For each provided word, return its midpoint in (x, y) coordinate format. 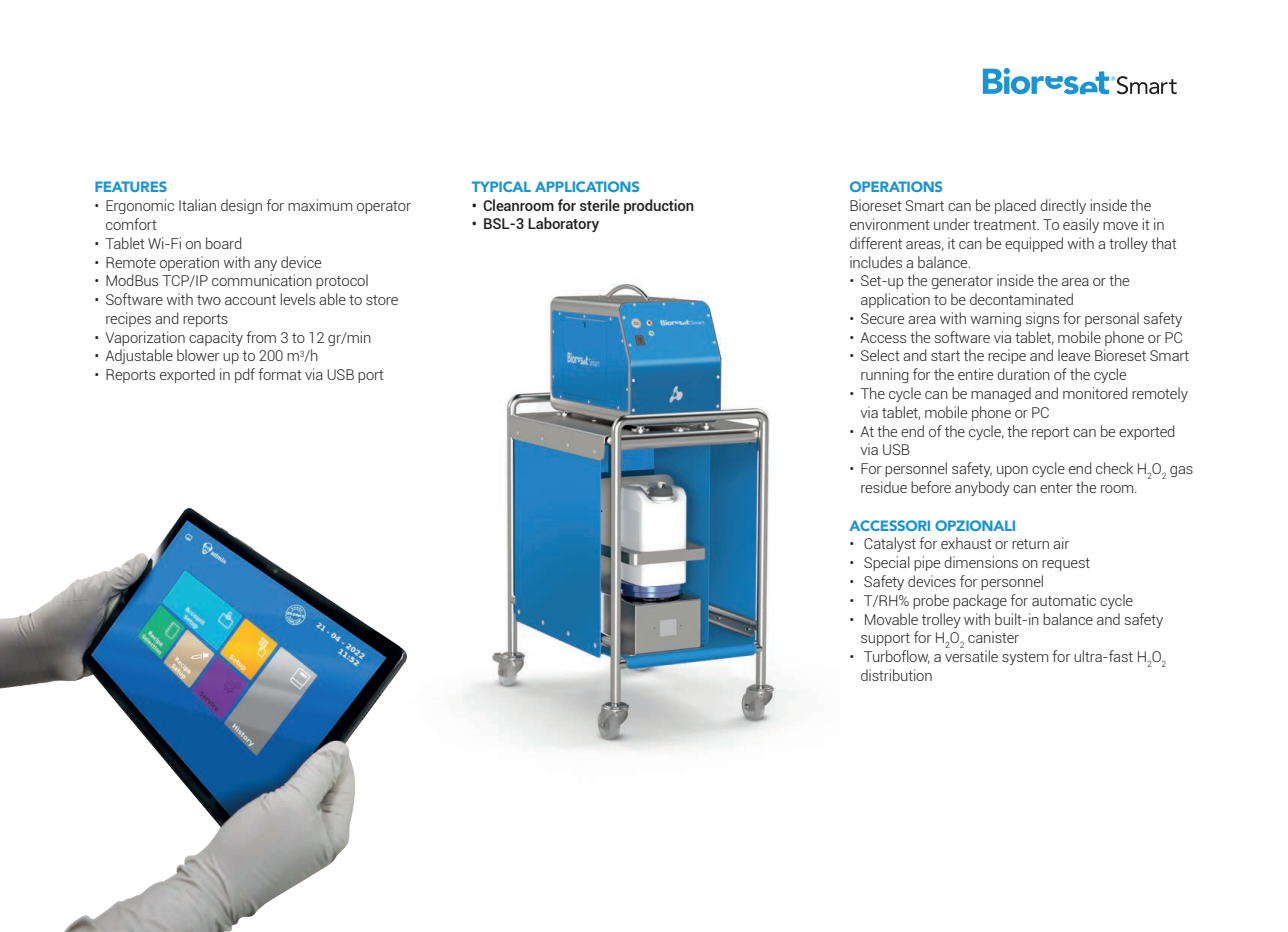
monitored (1095, 393)
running (885, 375)
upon (1012, 471)
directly (1063, 206)
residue (884, 487)
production (659, 206)
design (241, 206)
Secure (882, 318)
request (1066, 564)
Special (887, 563)
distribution (896, 675)
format (280, 374)
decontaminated (1021, 299)
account (250, 300)
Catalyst (890, 544)
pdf (245, 375)
